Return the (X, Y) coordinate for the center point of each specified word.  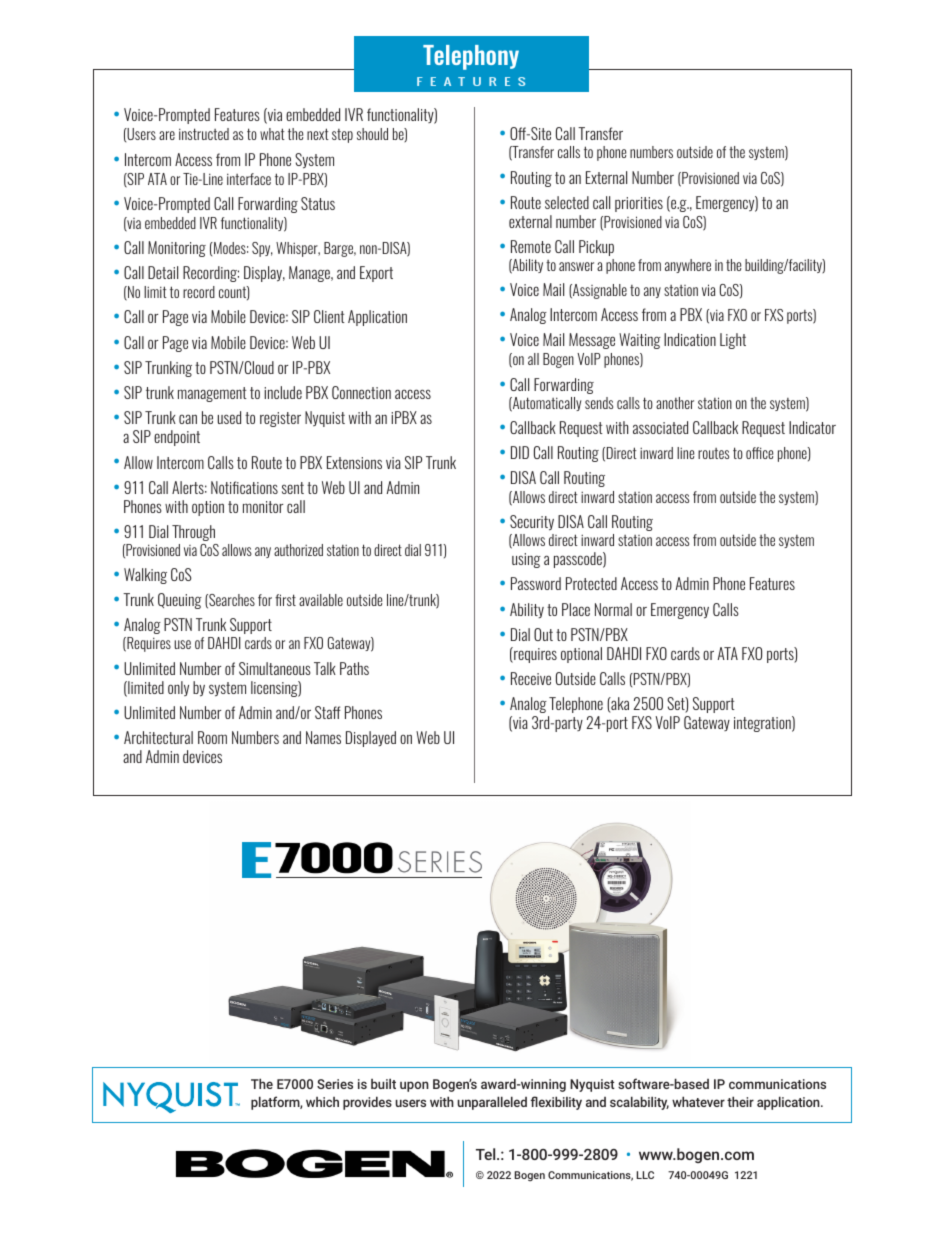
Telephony (471, 57)
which (322, 1102)
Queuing (180, 601)
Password (536, 583)
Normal (613, 609)
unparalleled (492, 1103)
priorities (639, 204)
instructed (204, 134)
